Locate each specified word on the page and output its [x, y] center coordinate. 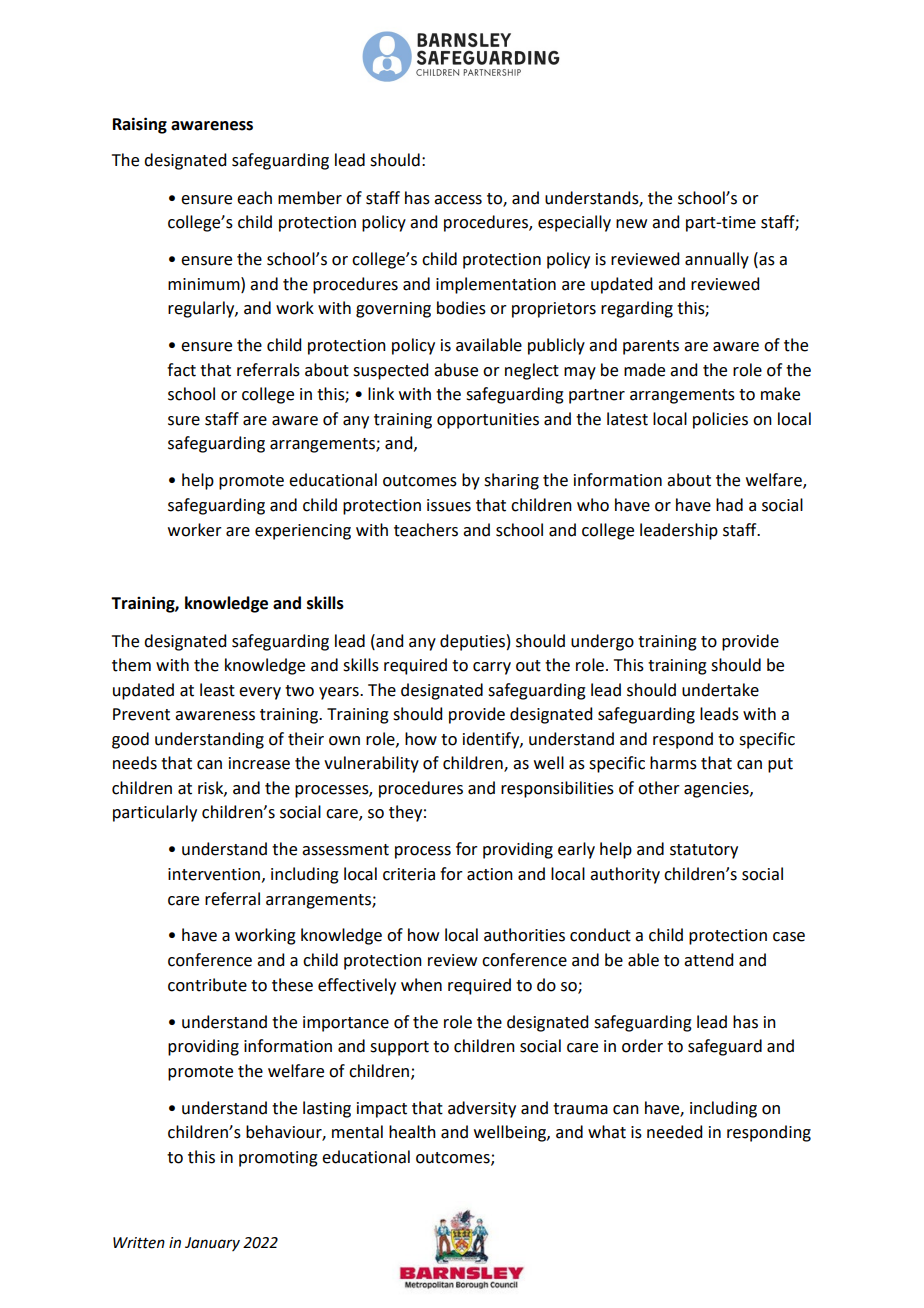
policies [720, 420]
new [631, 224]
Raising [140, 125]
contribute [207, 985]
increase [259, 763]
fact [181, 370]
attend [708, 960]
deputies [472, 642]
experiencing [303, 532]
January [212, 1244]
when [421, 985]
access [458, 200]
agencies [717, 790]
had [729, 505]
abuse [456, 370]
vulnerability [371, 764]
